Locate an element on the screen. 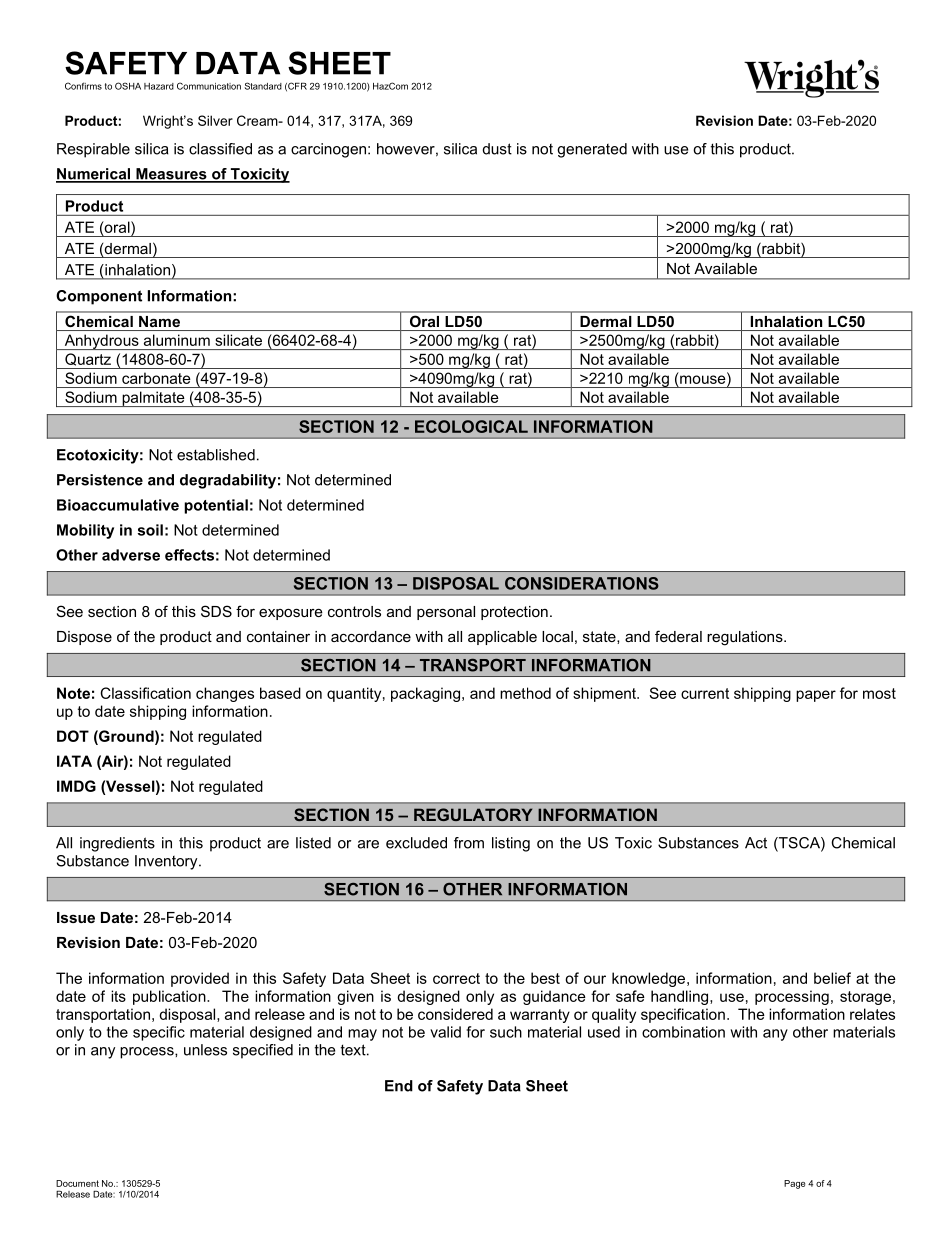 Image resolution: width=952 pixels, height=1233 pixels. correct is located at coordinates (456, 978).
